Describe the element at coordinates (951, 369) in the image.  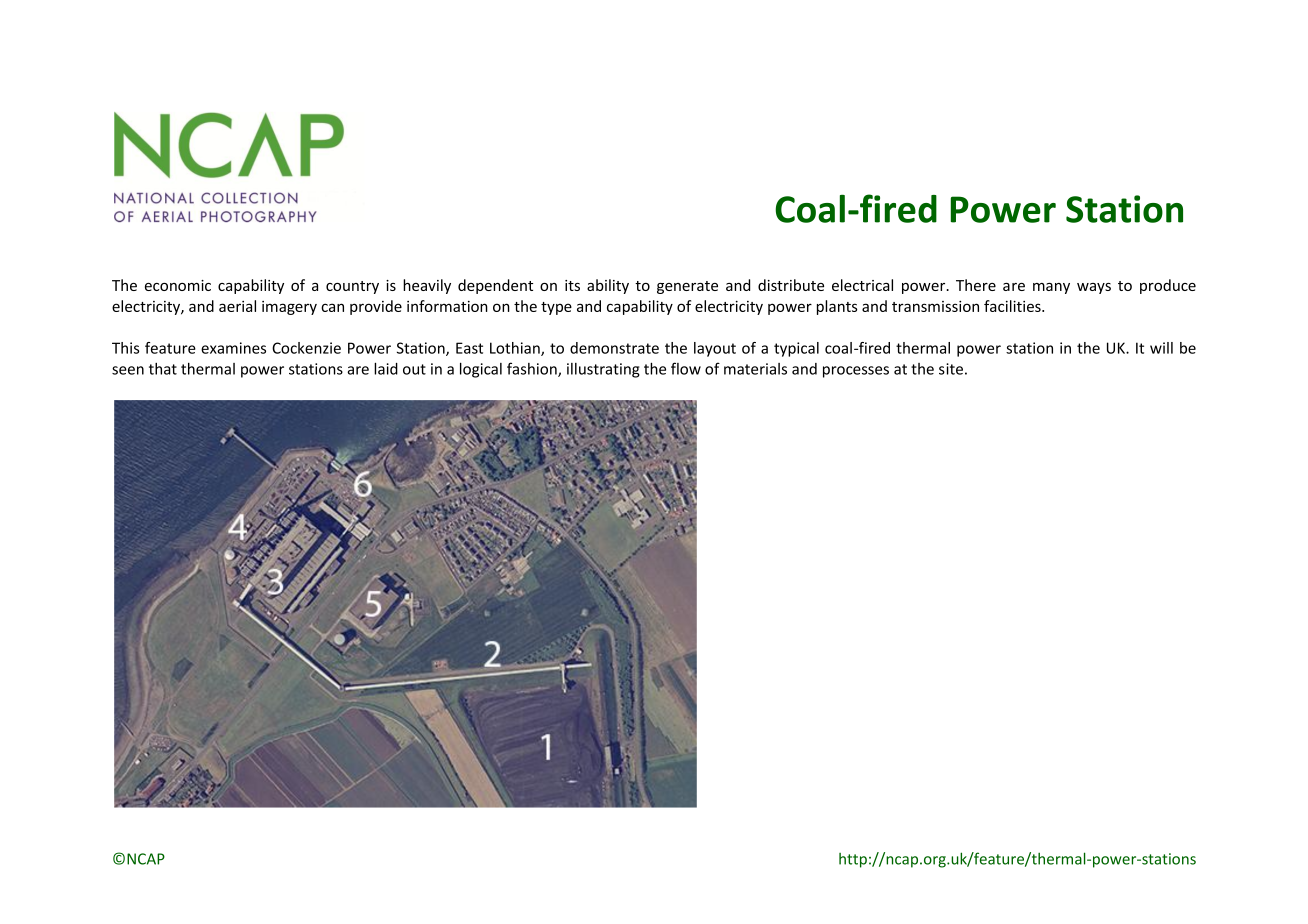
I see `site` at that location.
